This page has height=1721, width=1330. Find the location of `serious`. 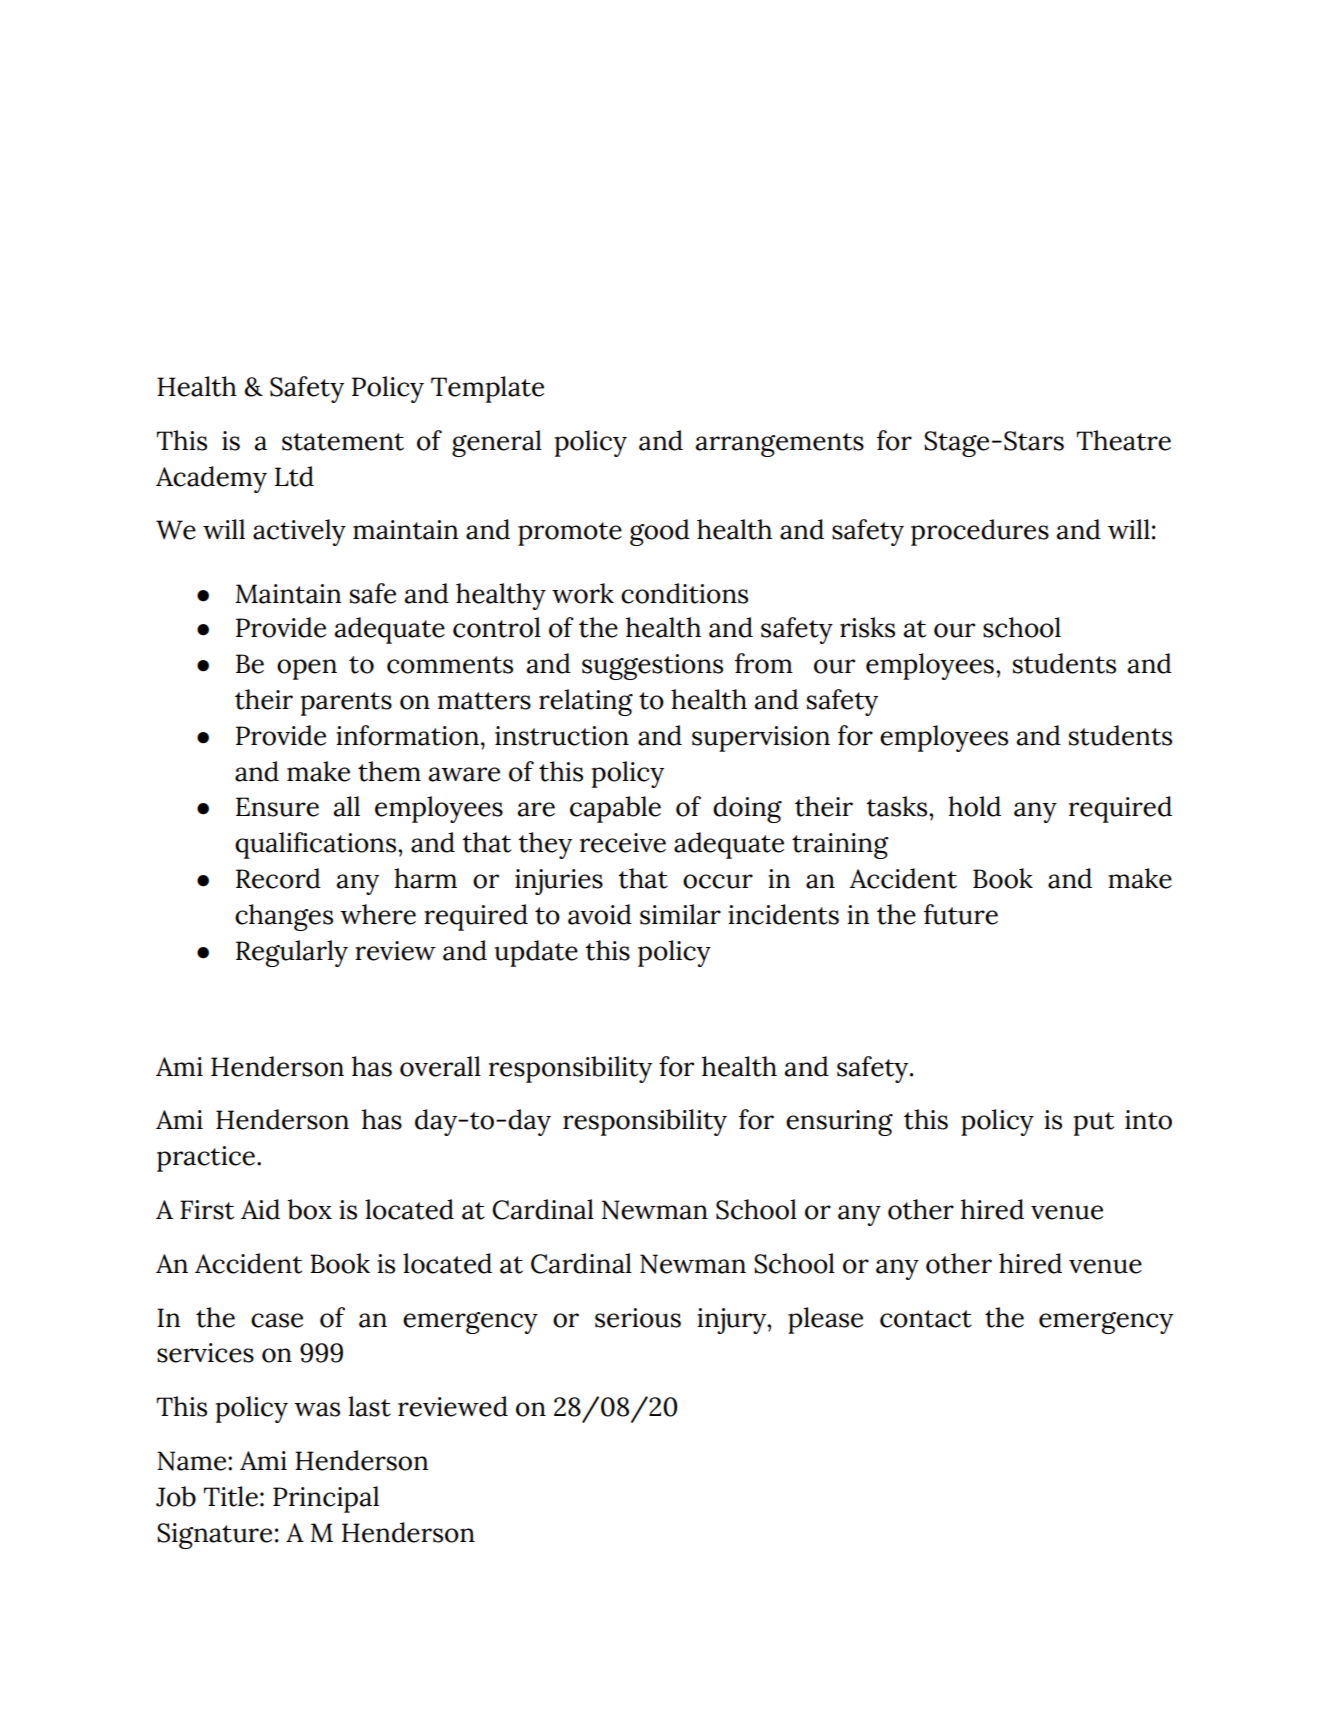

serious is located at coordinates (638, 1318).
